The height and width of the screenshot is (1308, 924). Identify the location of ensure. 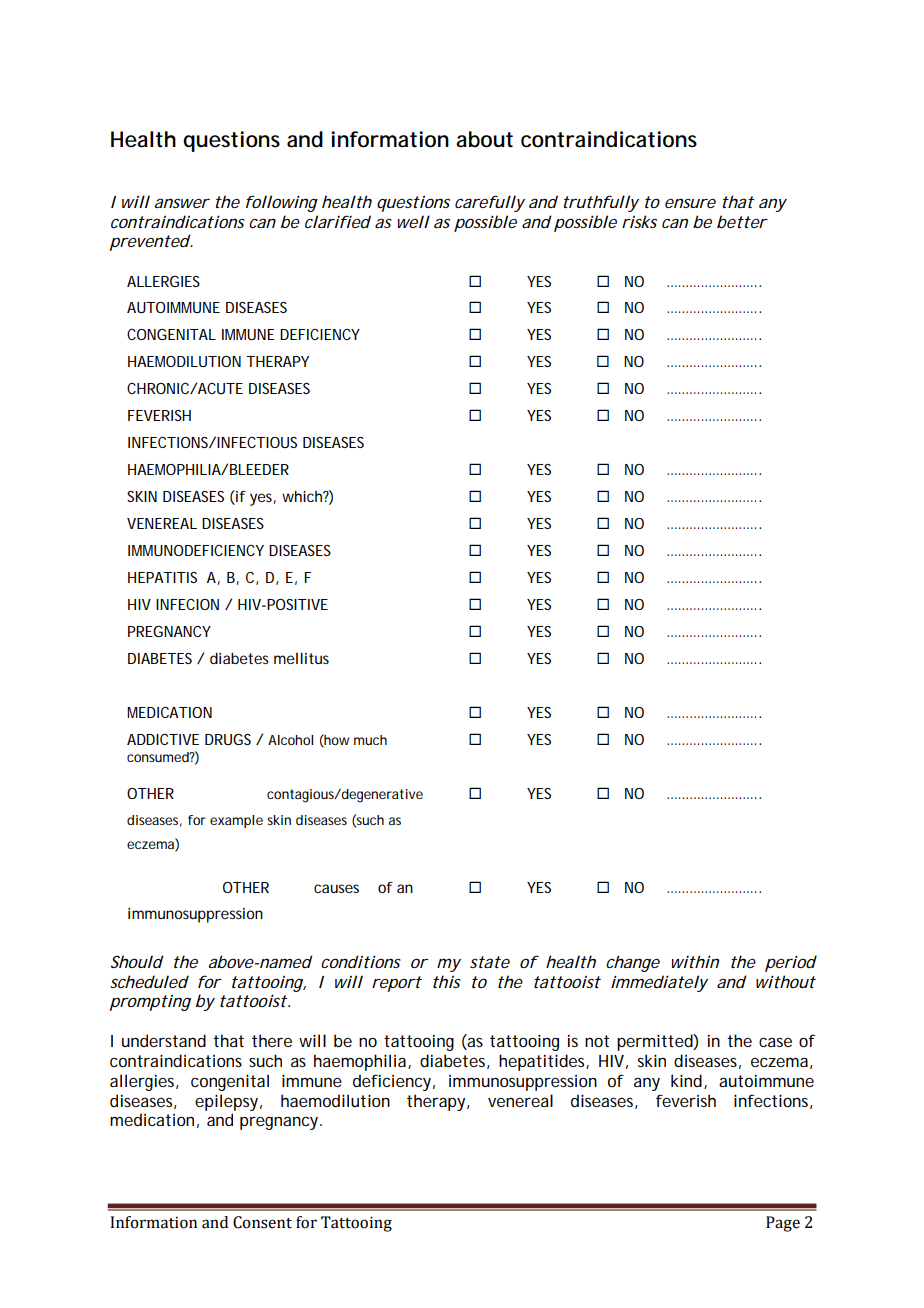
(690, 203).
